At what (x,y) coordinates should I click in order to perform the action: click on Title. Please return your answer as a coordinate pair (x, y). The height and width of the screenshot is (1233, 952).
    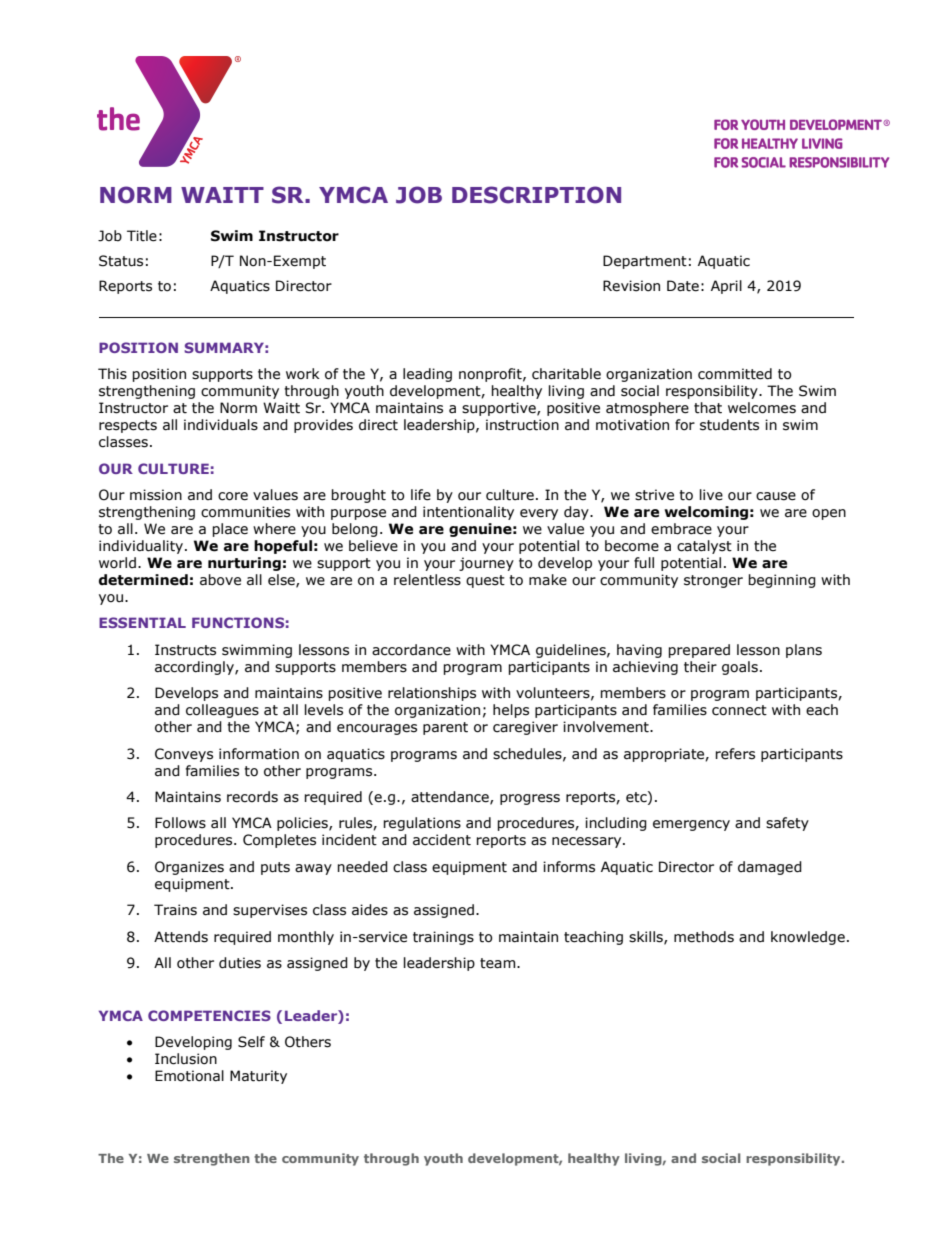
    Looking at the image, I should click on (142, 236).
